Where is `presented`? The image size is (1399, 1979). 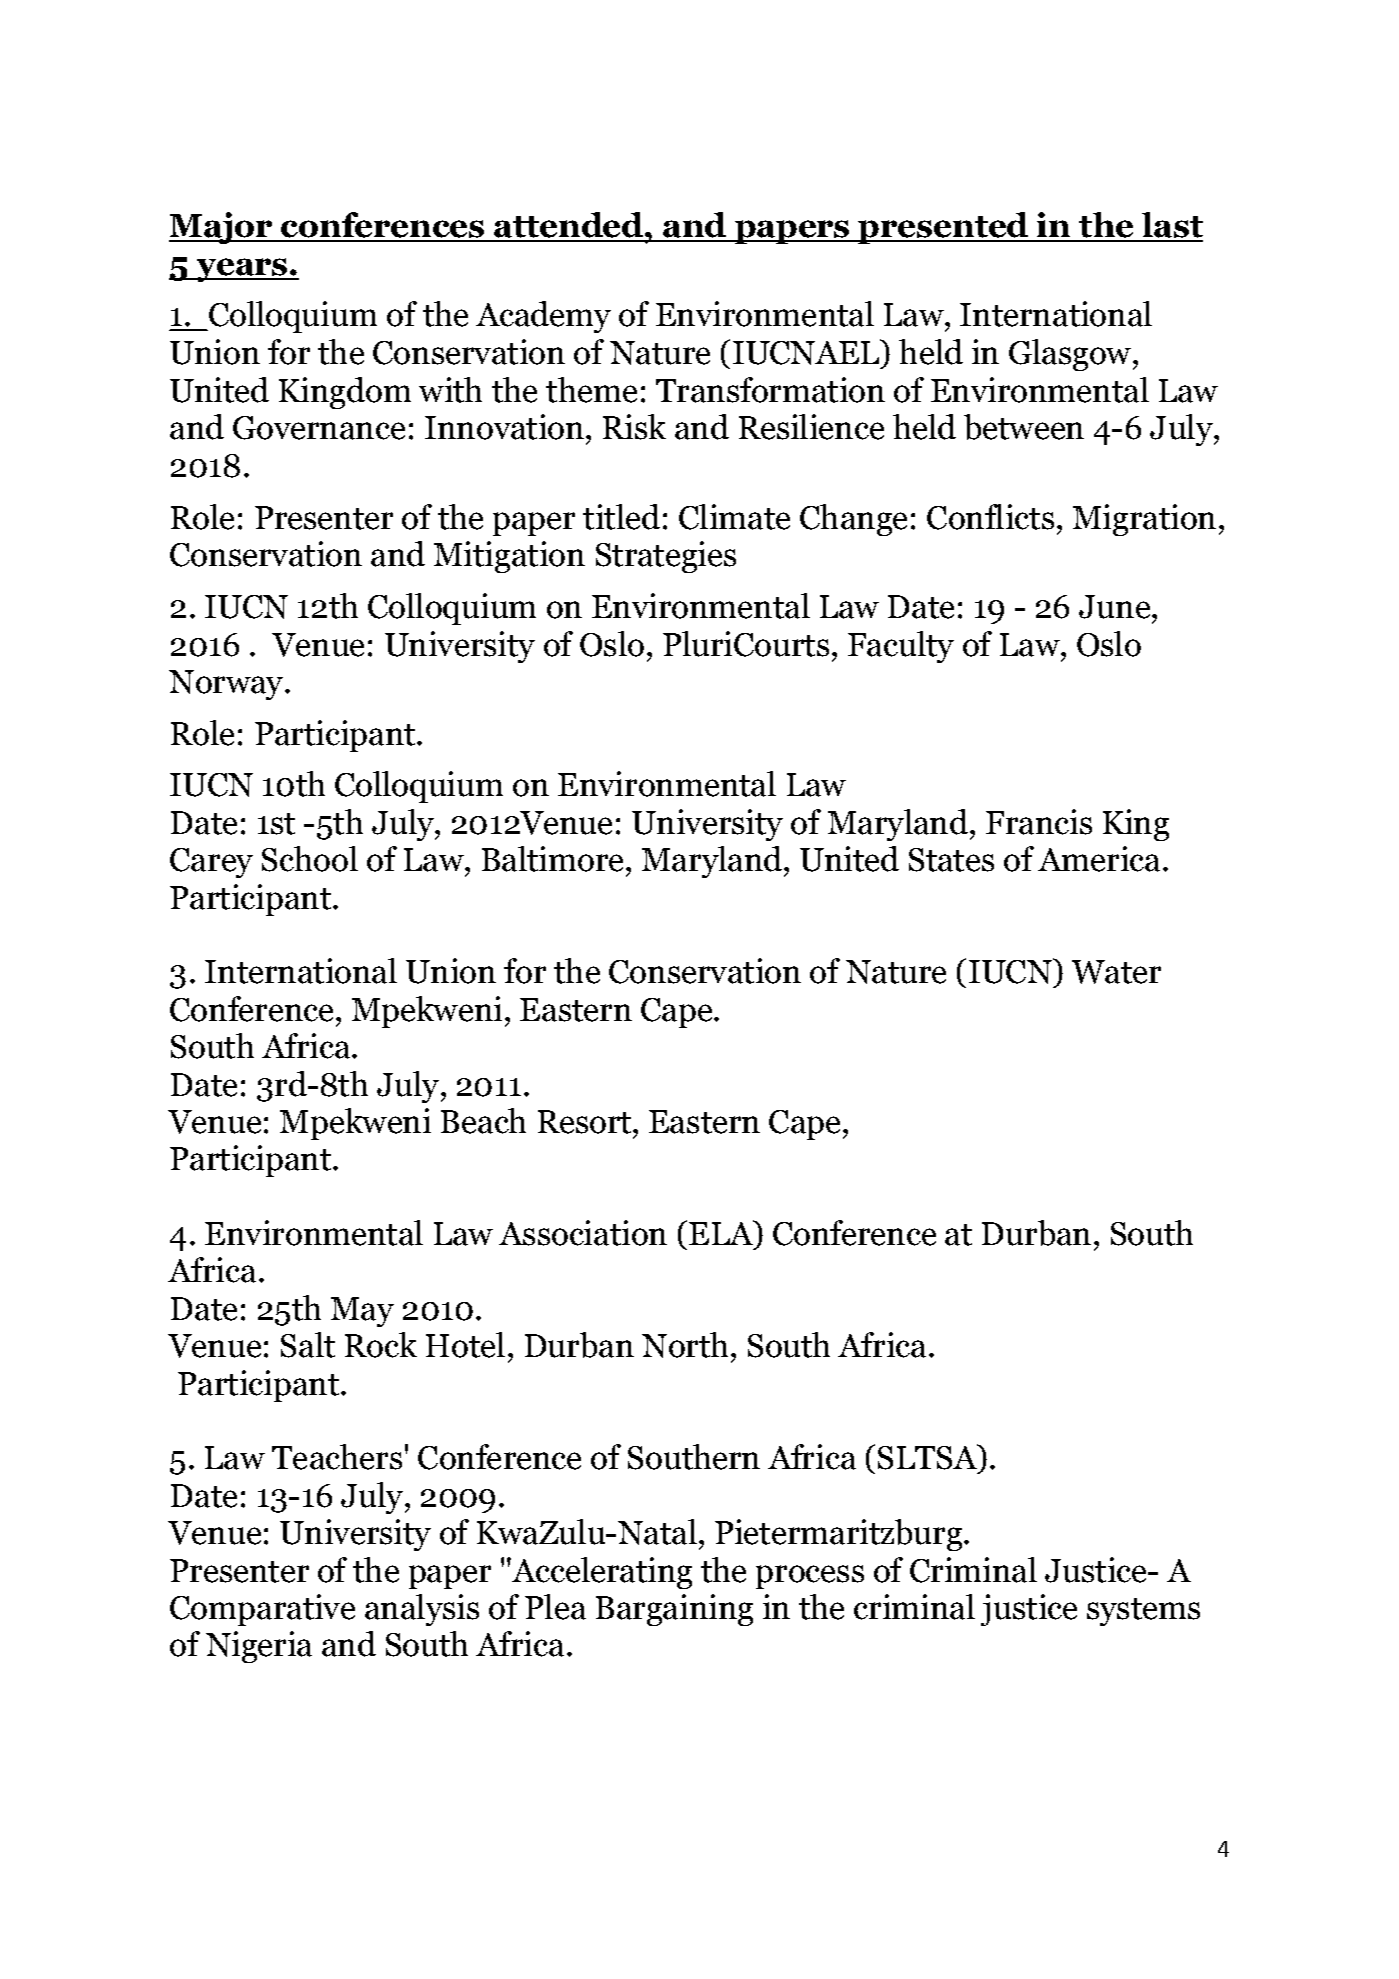 presented is located at coordinates (943, 228).
